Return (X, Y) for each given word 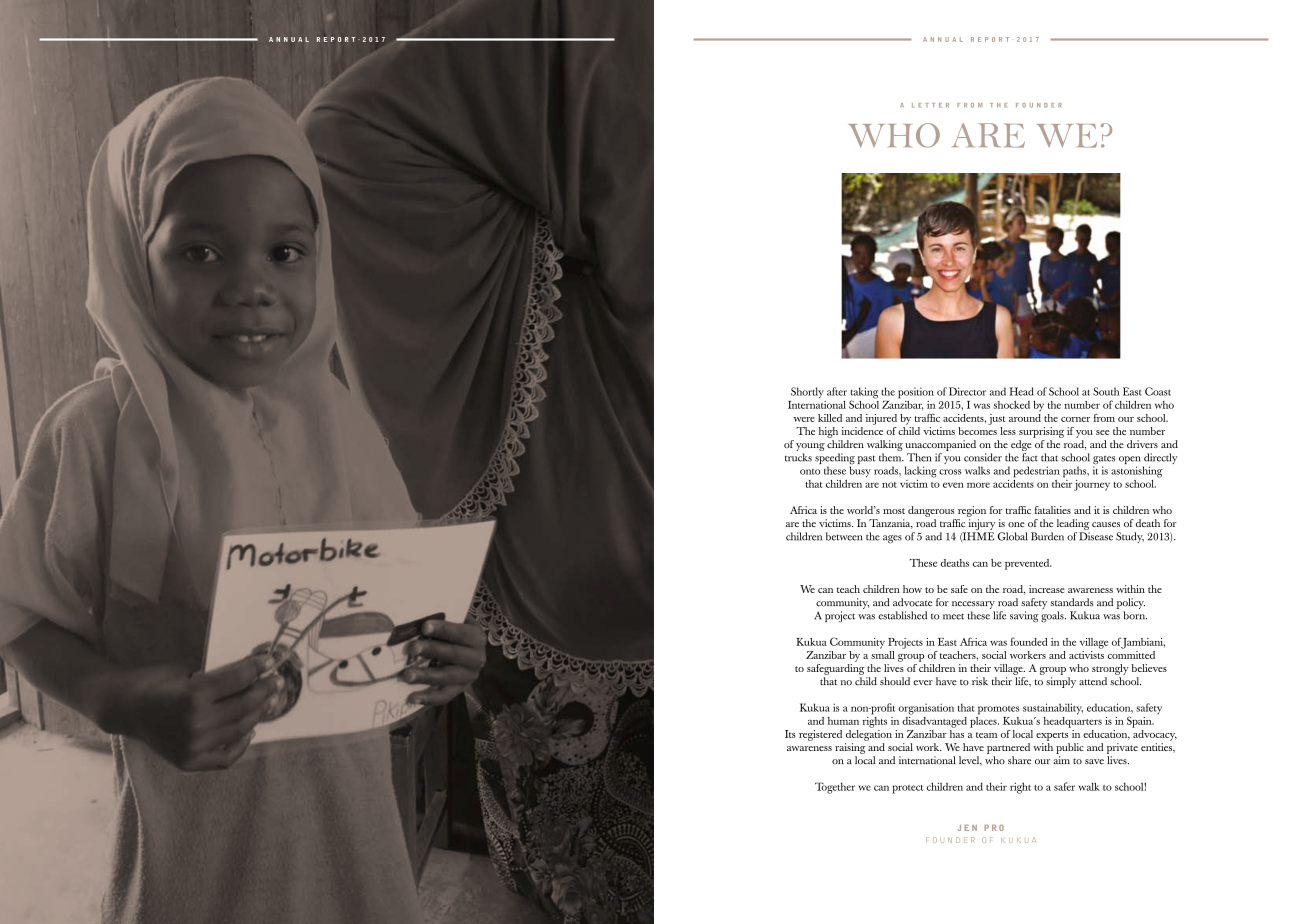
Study (1130, 537)
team (987, 735)
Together (835, 788)
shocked (1011, 405)
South (1106, 391)
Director (967, 391)
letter (930, 105)
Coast (1158, 391)
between (844, 536)
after (837, 391)
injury (981, 526)
